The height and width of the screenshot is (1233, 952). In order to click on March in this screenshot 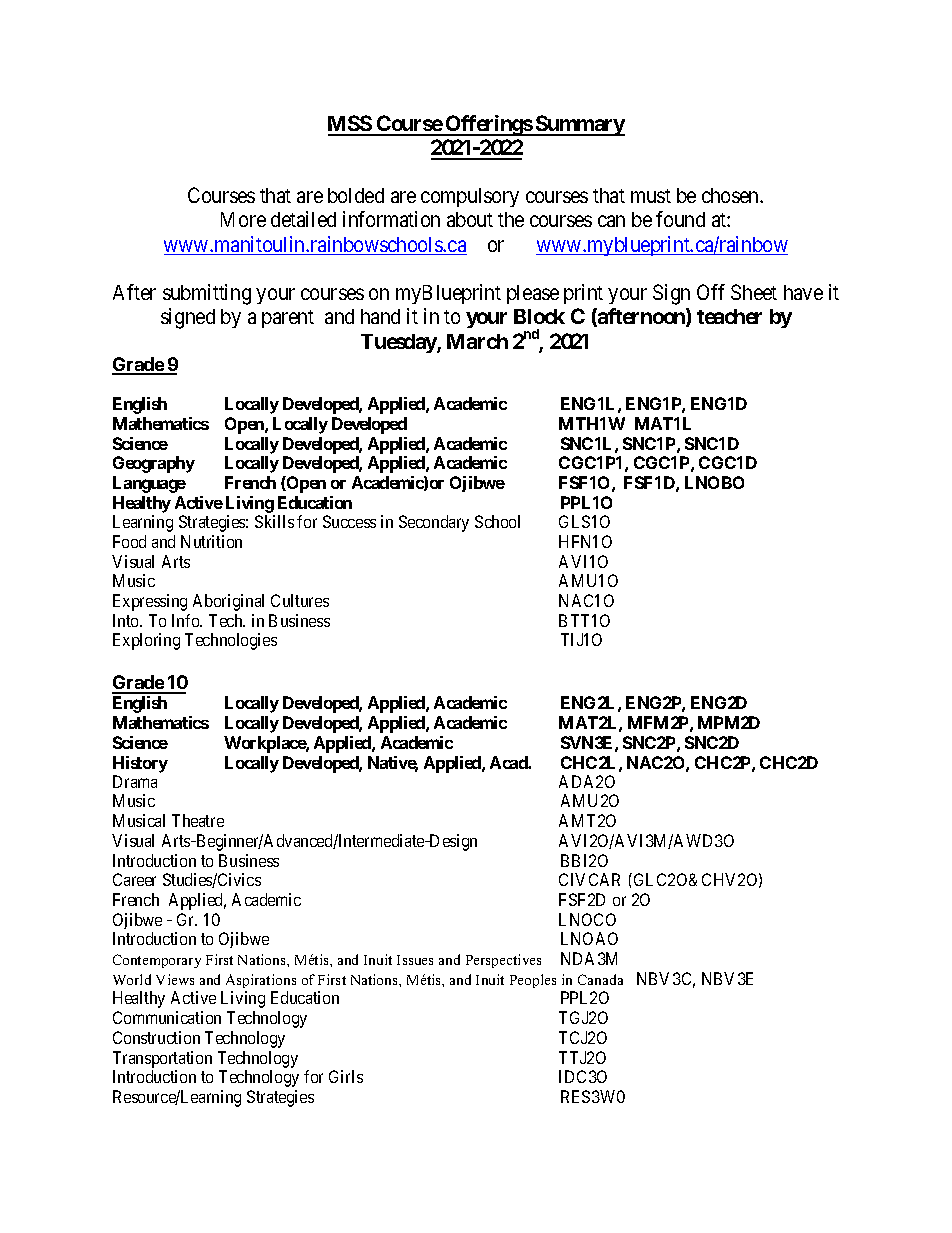, I will do `click(477, 341)`.
